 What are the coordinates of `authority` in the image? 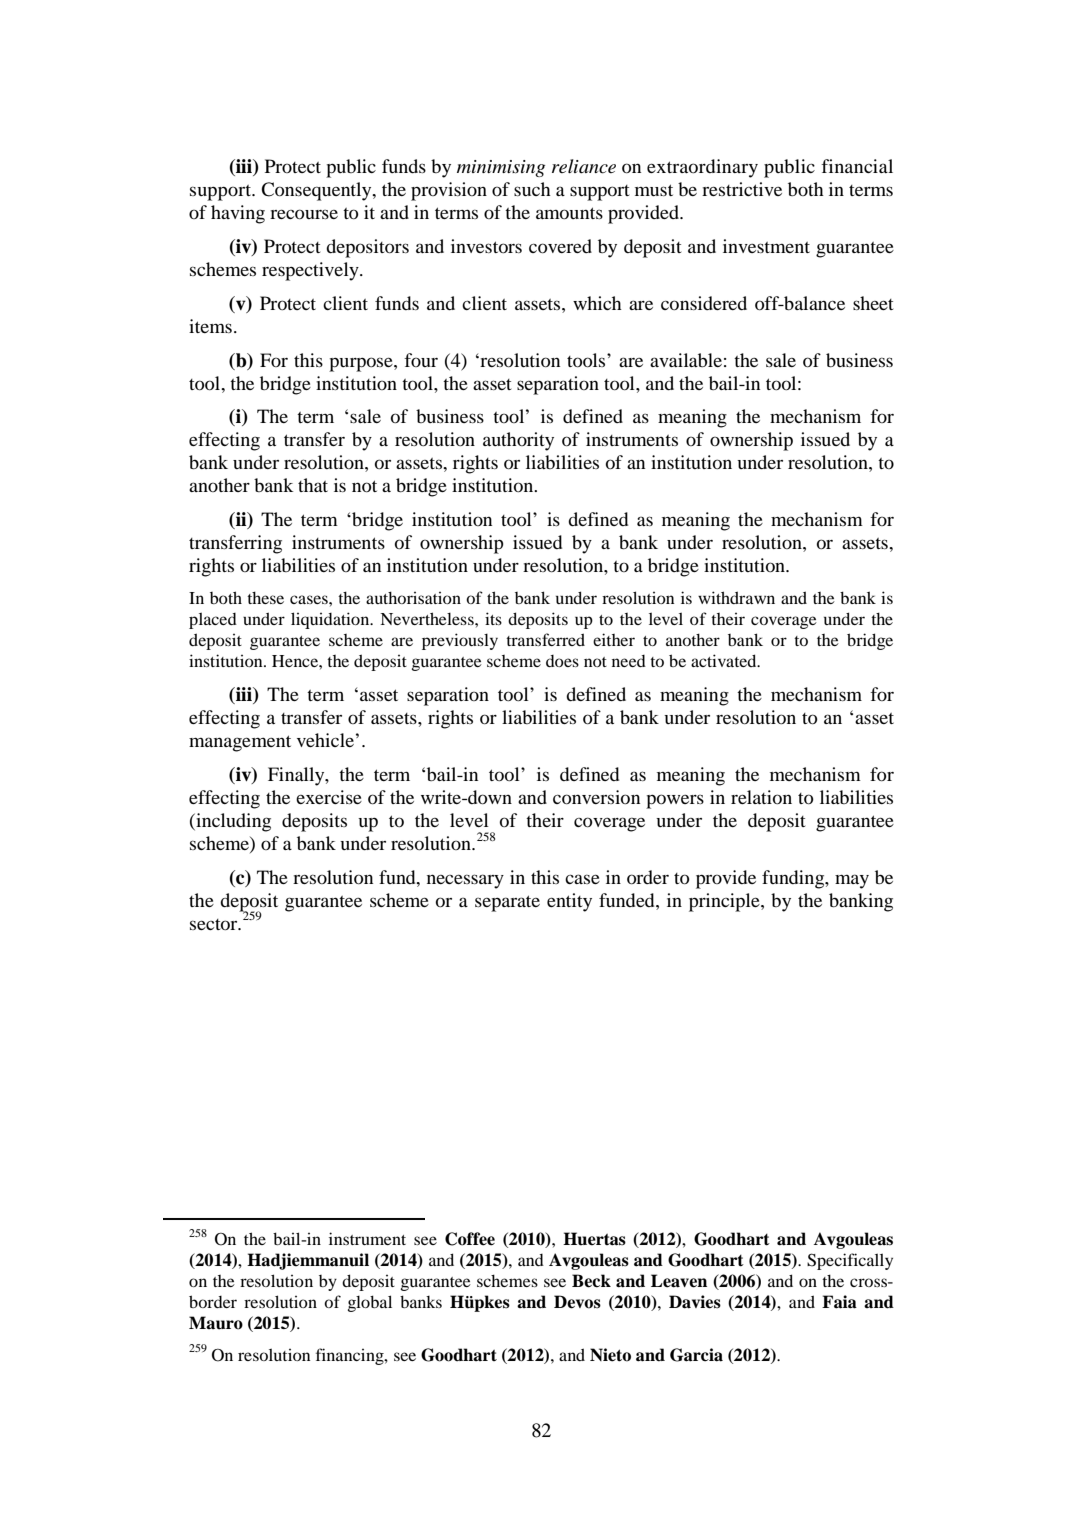 It's located at (518, 441).
